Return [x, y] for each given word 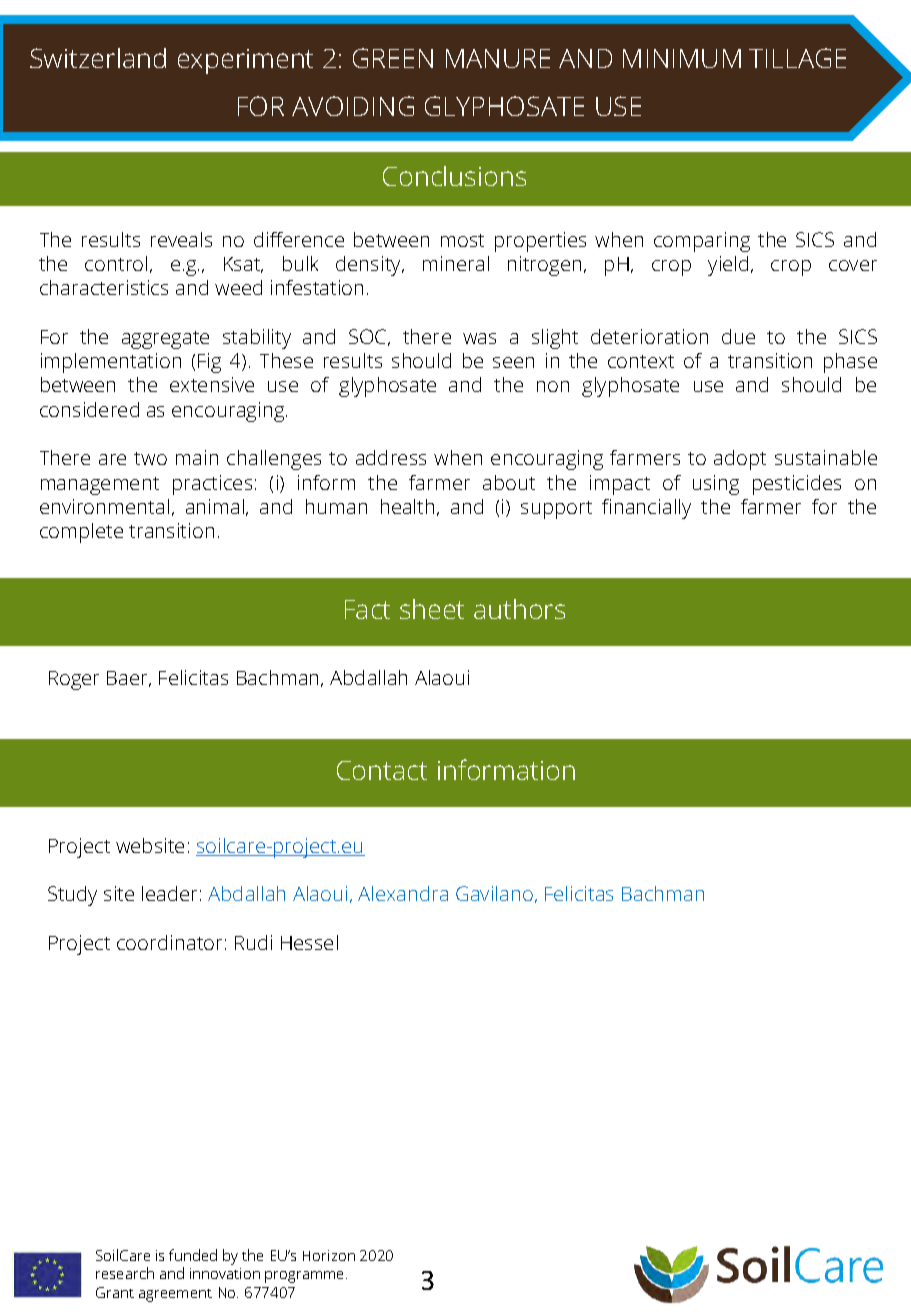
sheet [432, 609]
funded [193, 1255]
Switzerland [98, 58]
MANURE [498, 58]
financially [646, 509]
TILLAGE [797, 58]
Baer [129, 679]
